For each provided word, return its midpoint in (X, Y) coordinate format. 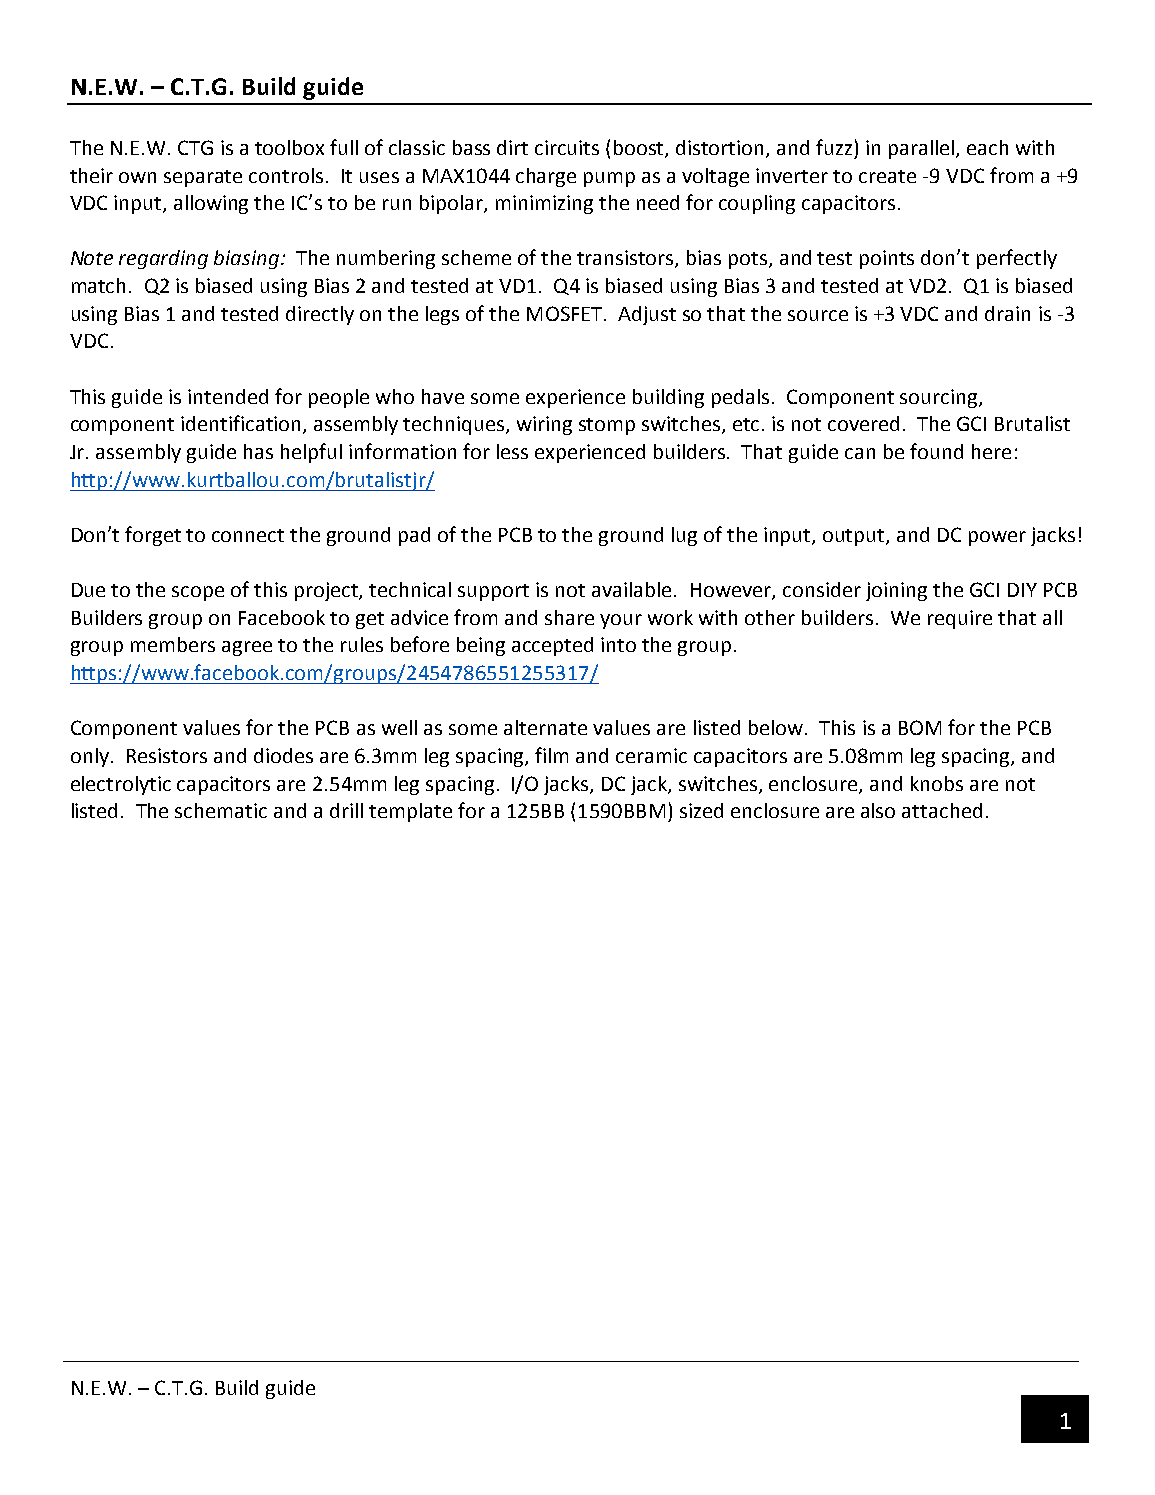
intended (228, 396)
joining (896, 591)
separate (203, 178)
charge (546, 177)
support (493, 592)
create (887, 176)
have (443, 396)
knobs (937, 783)
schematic (221, 810)
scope (198, 593)
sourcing (940, 398)
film (551, 755)
